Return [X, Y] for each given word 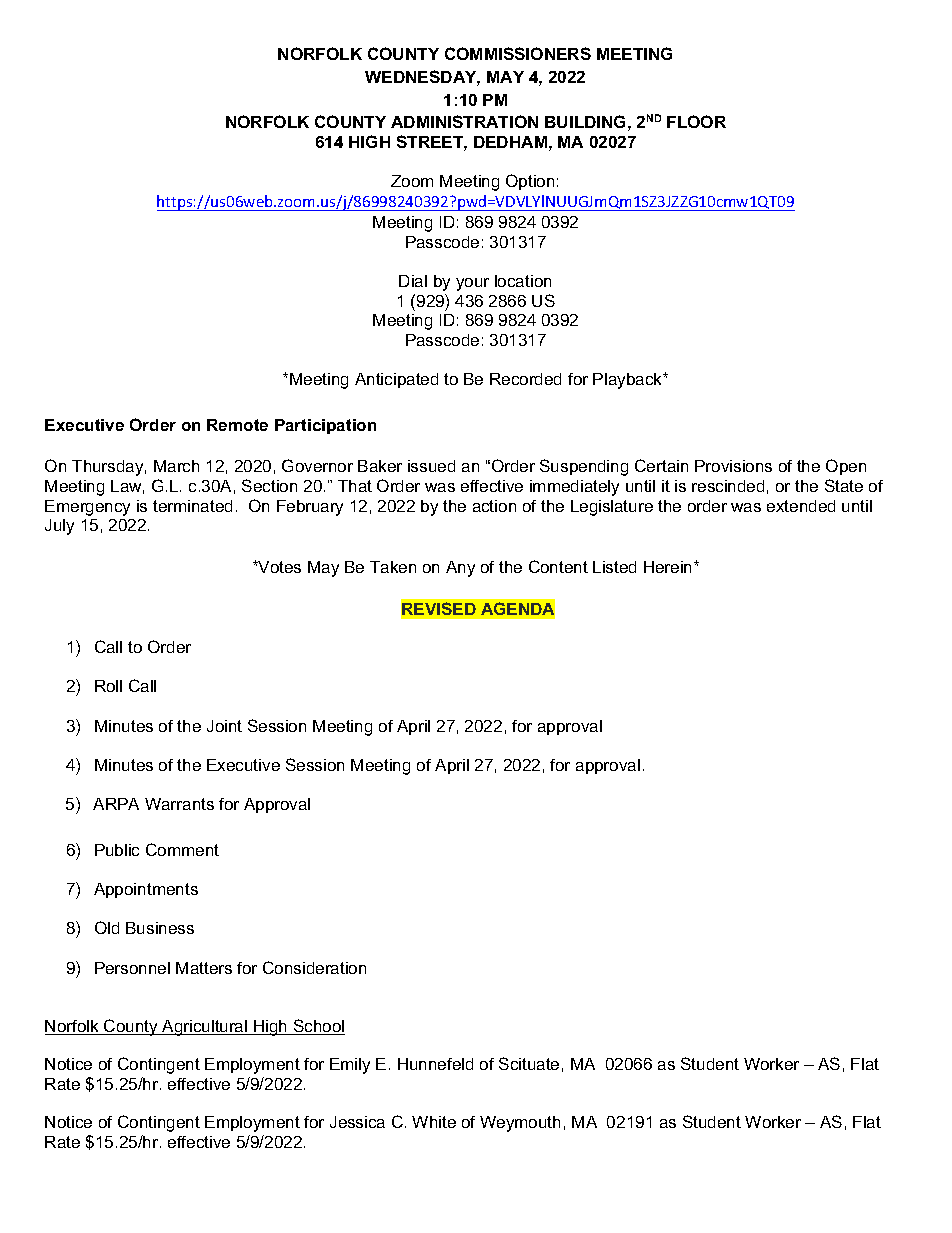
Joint [224, 726]
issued [431, 466]
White [434, 1122]
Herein [669, 567]
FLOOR [696, 121]
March [176, 466]
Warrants [179, 804]
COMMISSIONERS [518, 53]
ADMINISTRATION [464, 121]
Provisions [733, 466]
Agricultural [205, 1028]
